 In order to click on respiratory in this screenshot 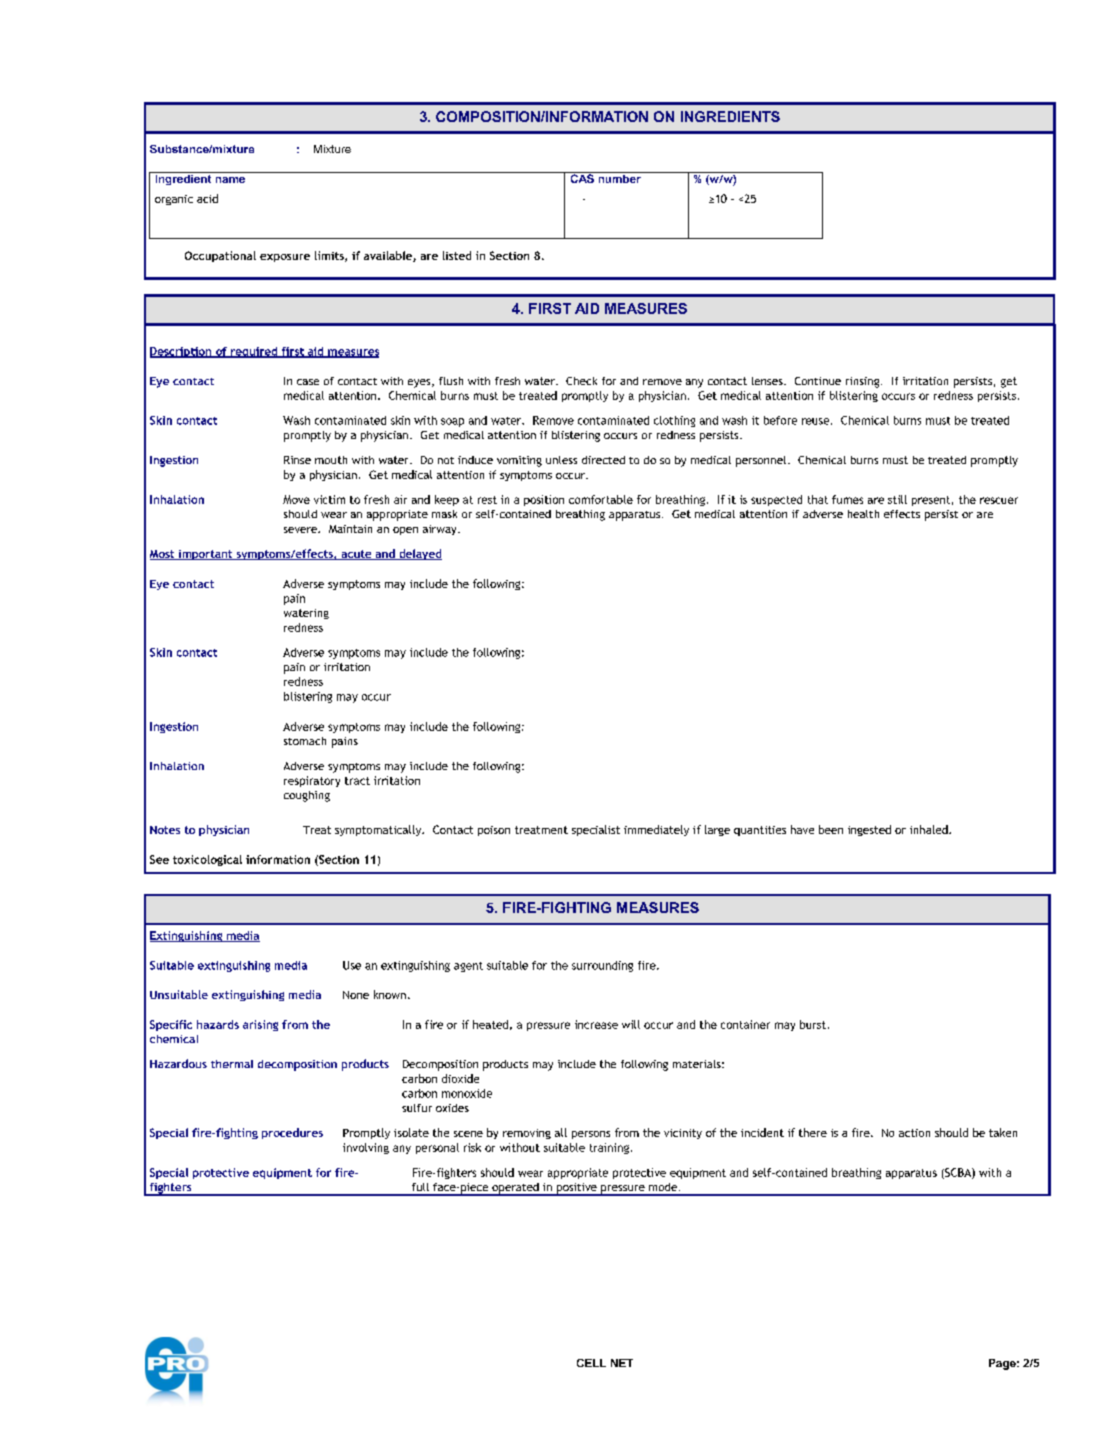, I will do `click(312, 781)`.
